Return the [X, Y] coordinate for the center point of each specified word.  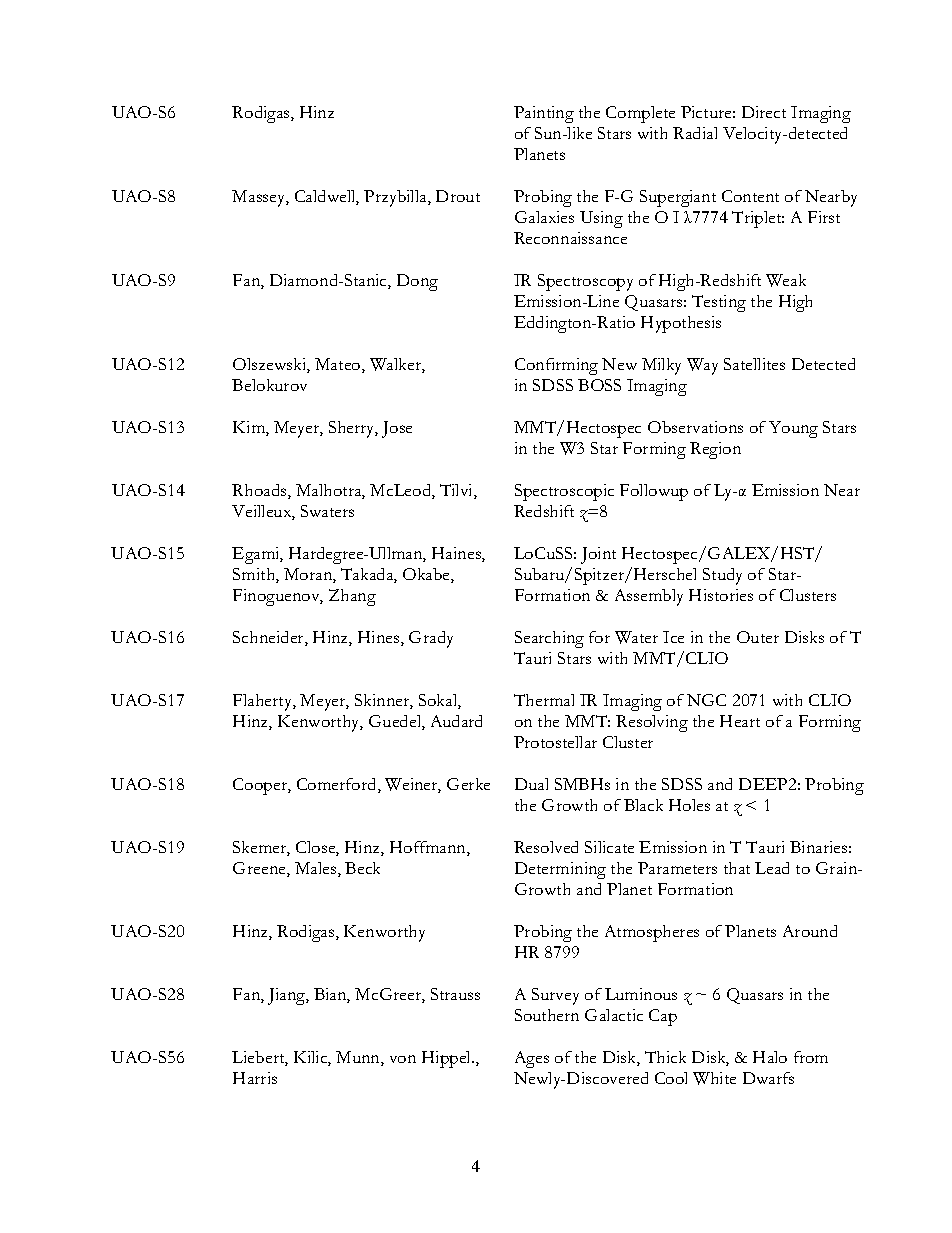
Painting [544, 114]
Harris [255, 1078]
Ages [532, 1059]
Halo [770, 1057]
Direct [764, 112]
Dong [417, 282]
